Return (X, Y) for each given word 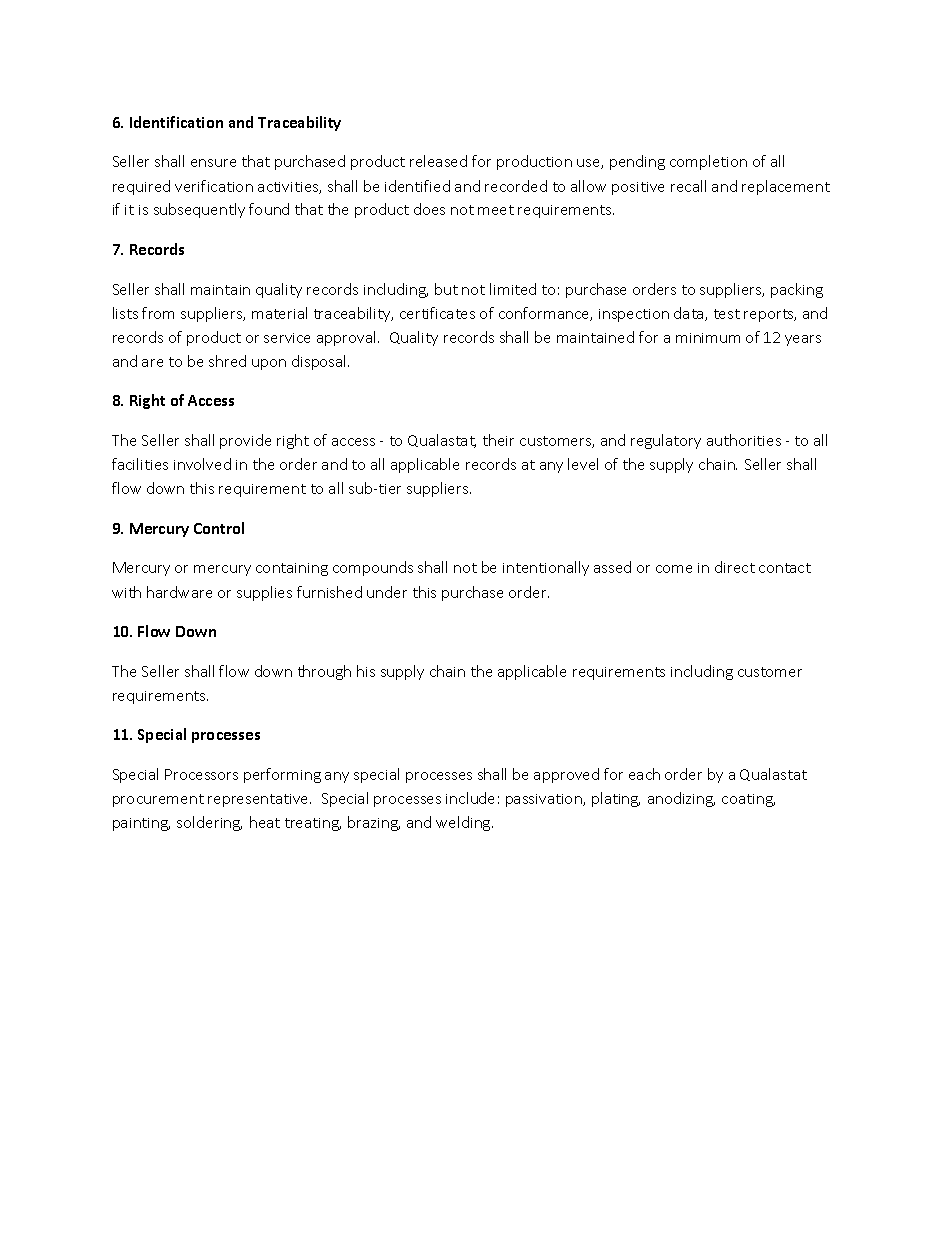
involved (202, 464)
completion (708, 162)
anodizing (681, 799)
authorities (744, 440)
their (498, 440)
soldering (209, 823)
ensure (213, 163)
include (470, 798)
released (438, 161)
